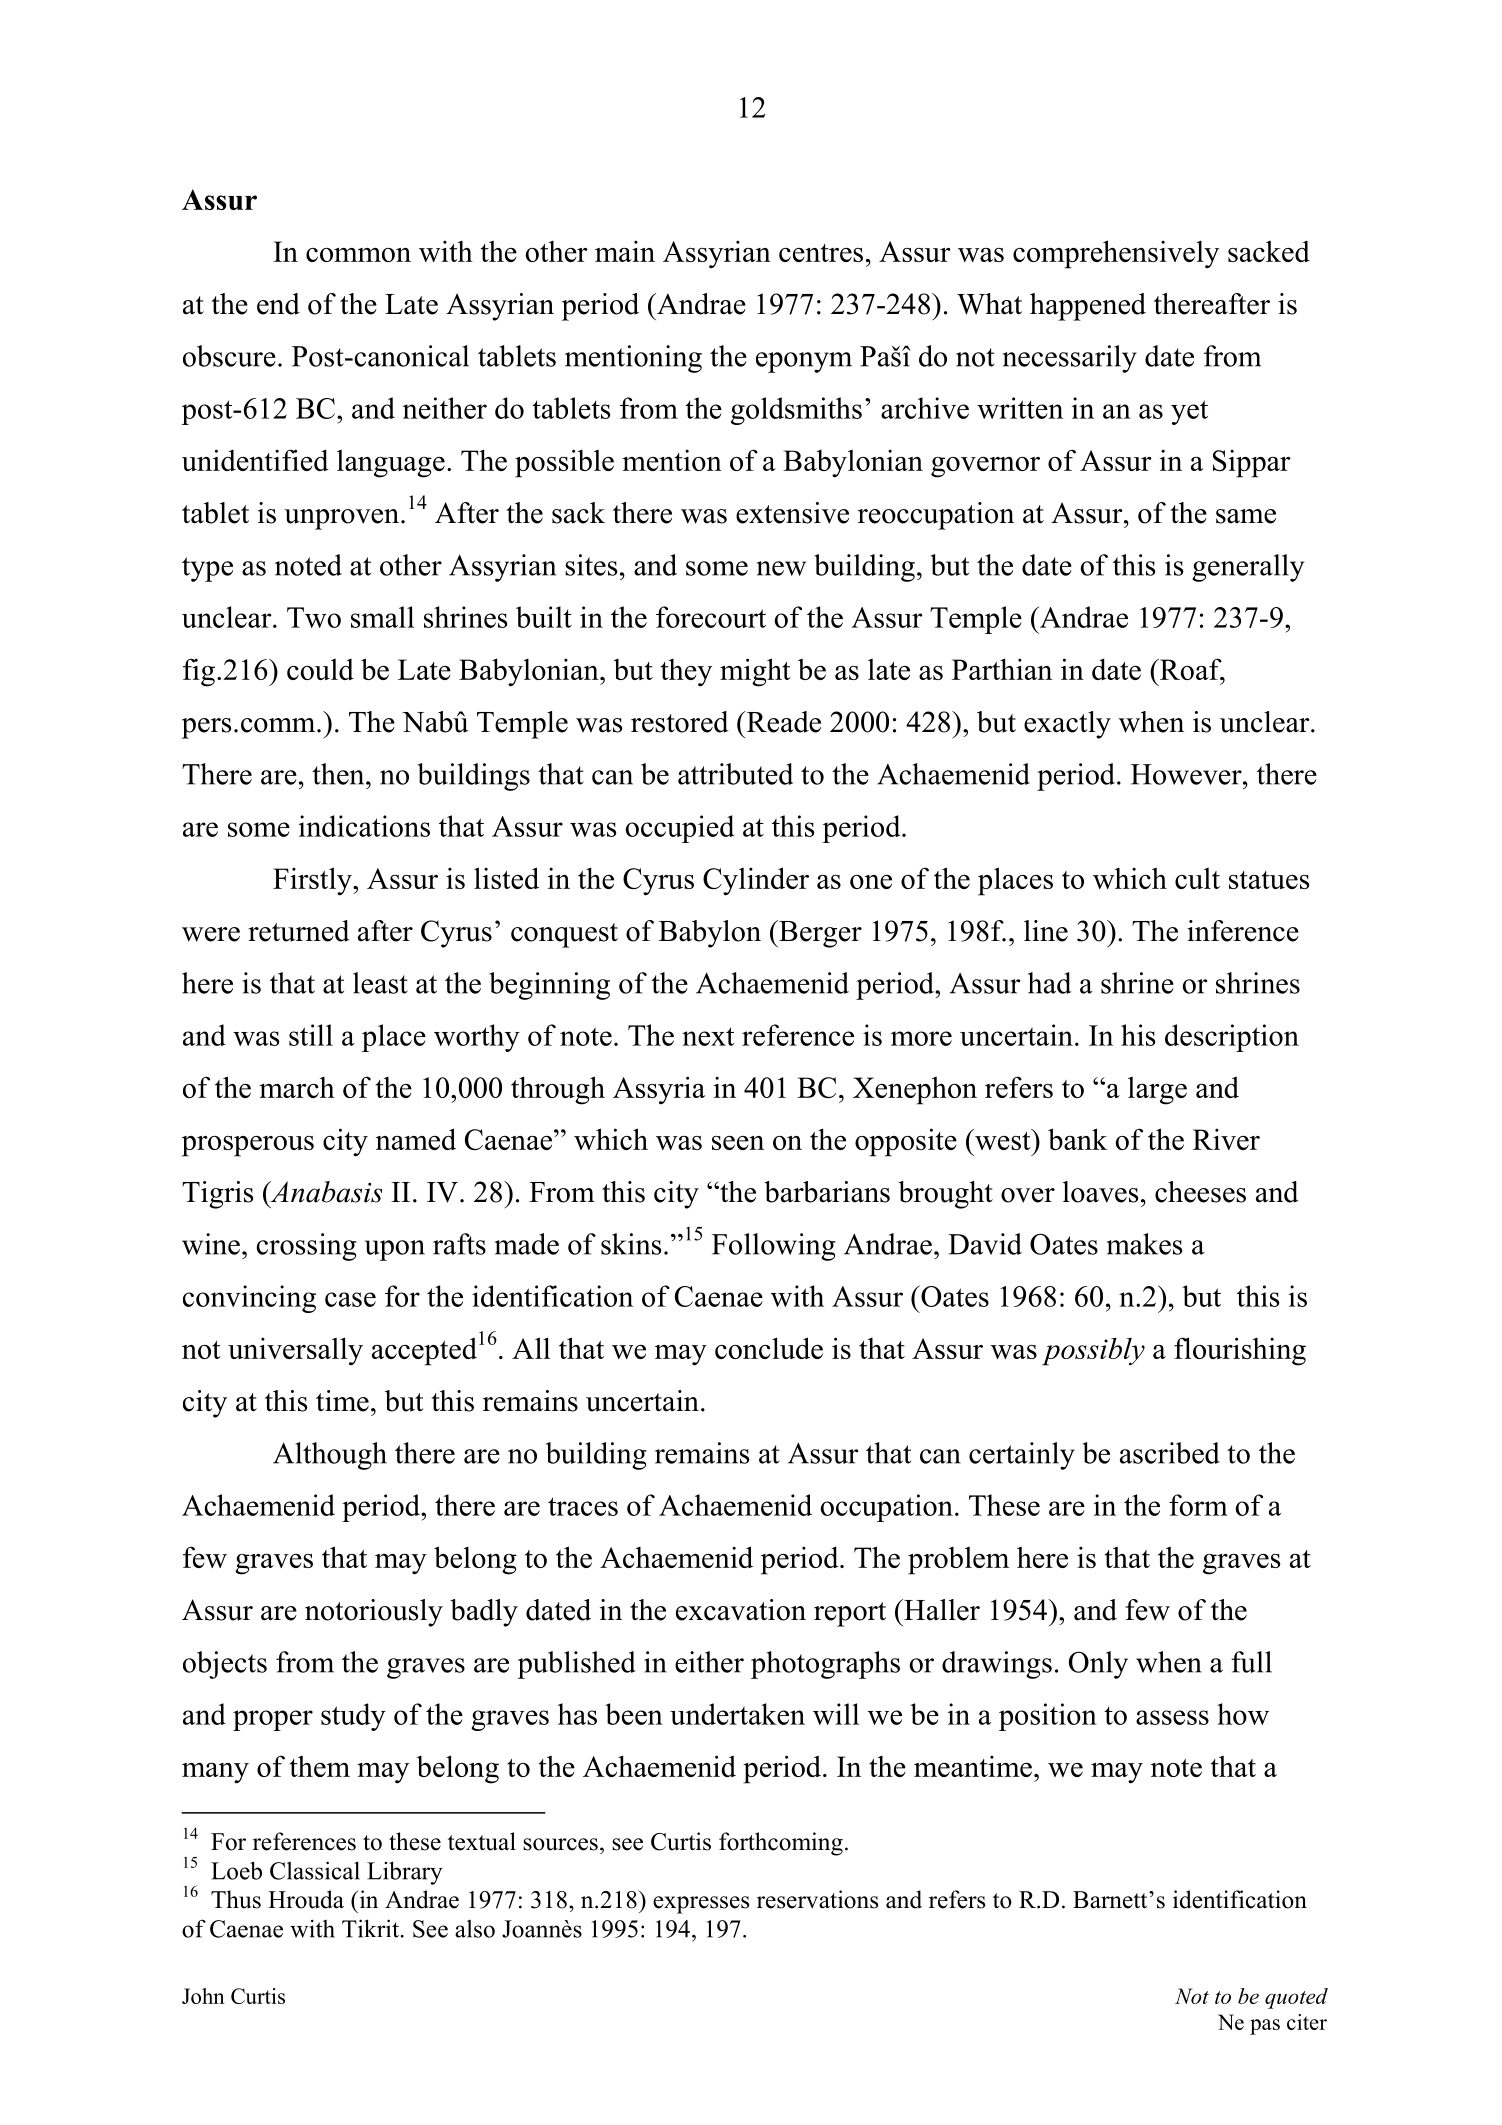 This screenshot has width=1502, height=2125. Describe the element at coordinates (1170, 1453) in the screenshot. I see `ascribed` at that location.
